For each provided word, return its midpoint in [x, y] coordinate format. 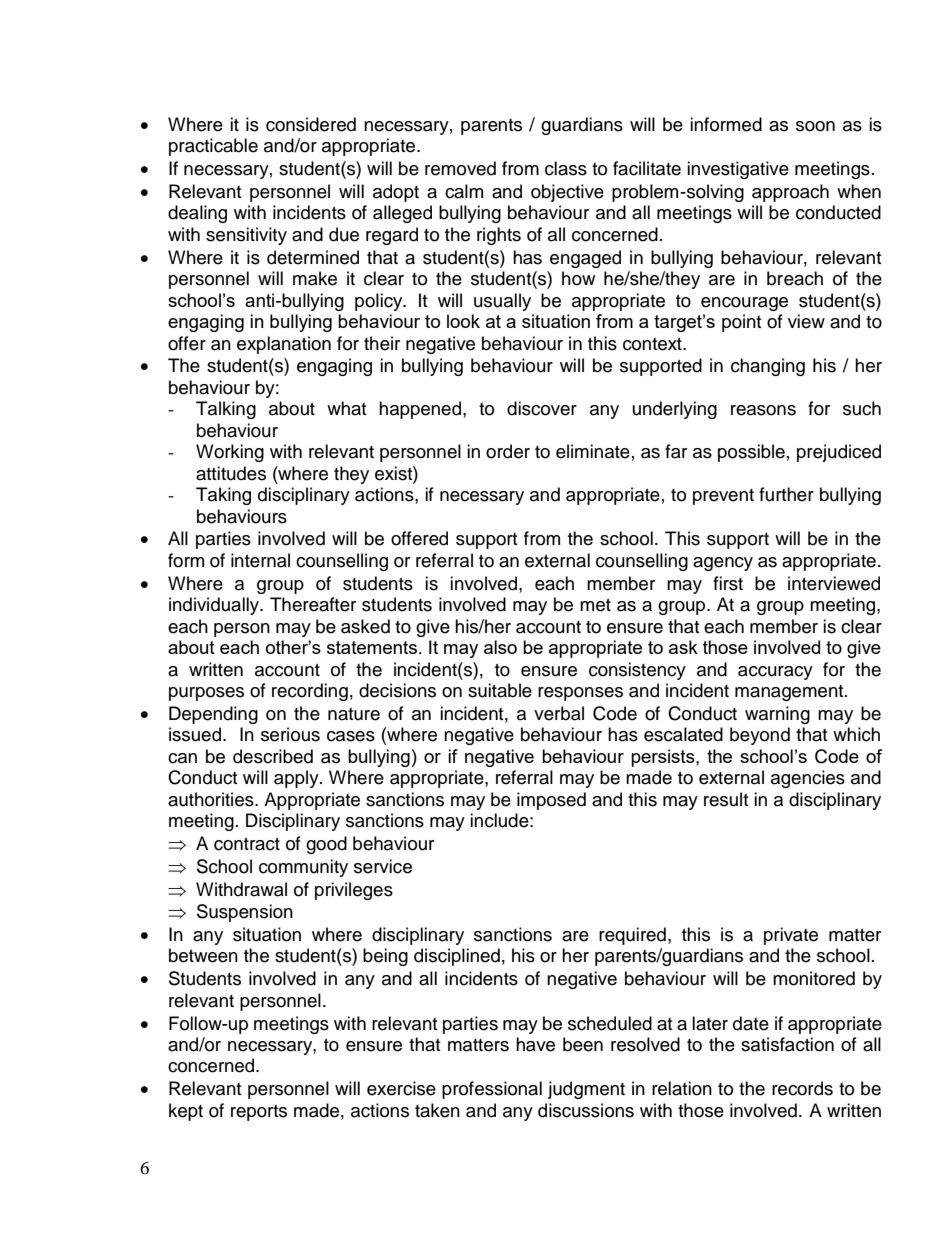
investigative [738, 170]
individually [215, 606]
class [566, 168]
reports [259, 1113]
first [728, 583]
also [500, 647]
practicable [213, 147]
